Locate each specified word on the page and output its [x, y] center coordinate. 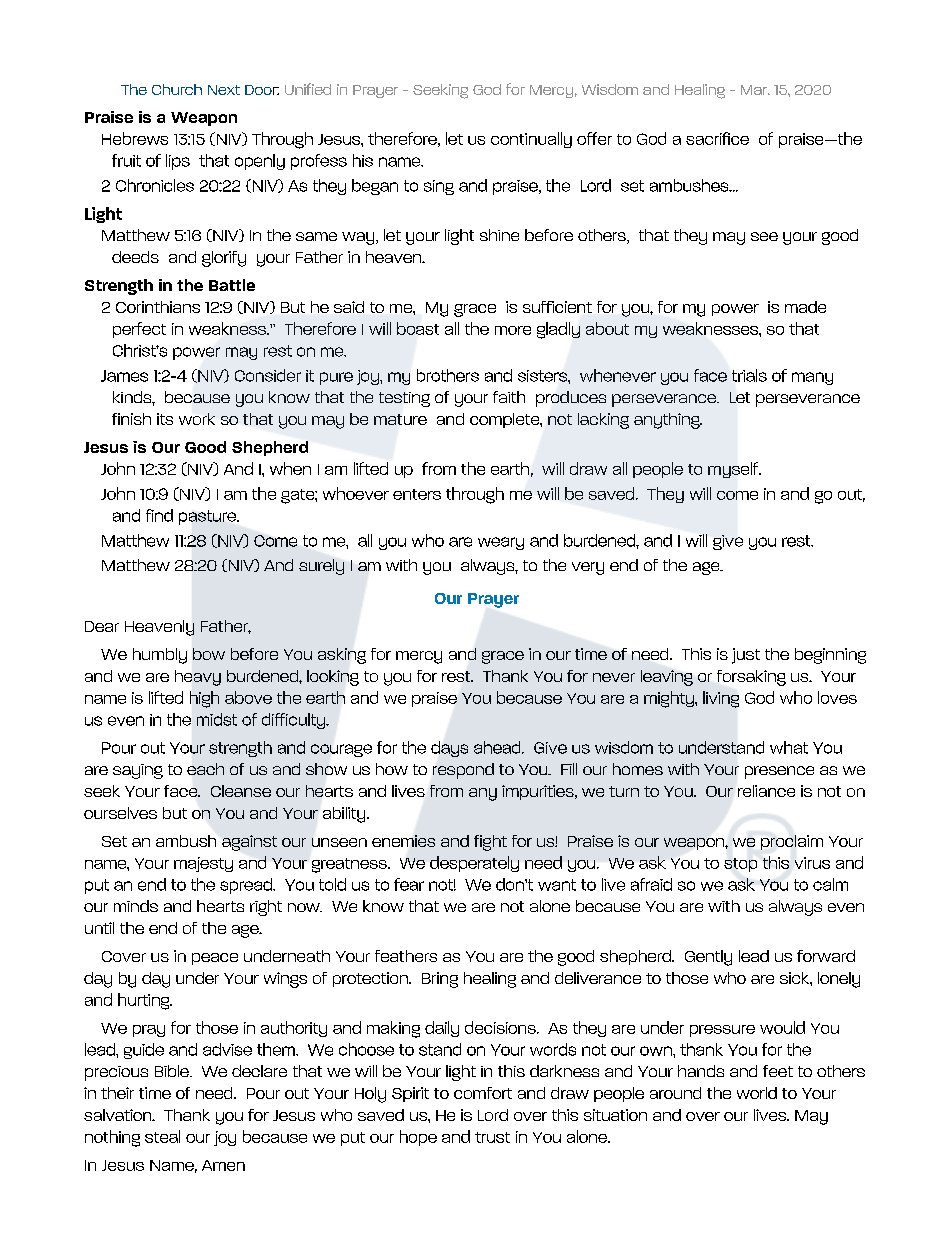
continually [531, 140]
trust [492, 1137]
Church [177, 89]
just [746, 656]
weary [501, 543]
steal [162, 1136]
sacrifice [717, 138]
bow [209, 654]
